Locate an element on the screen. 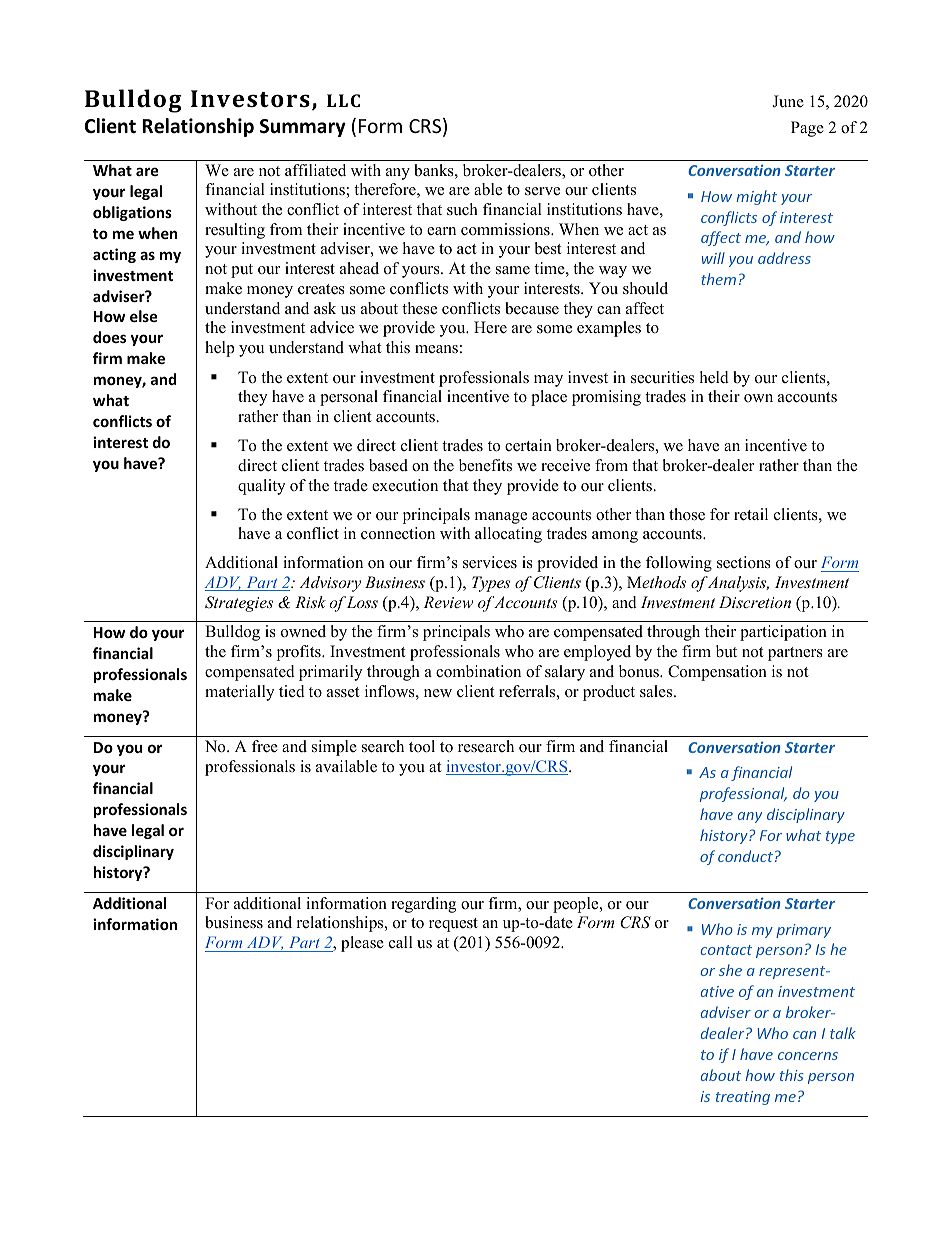  please is located at coordinates (362, 944).
